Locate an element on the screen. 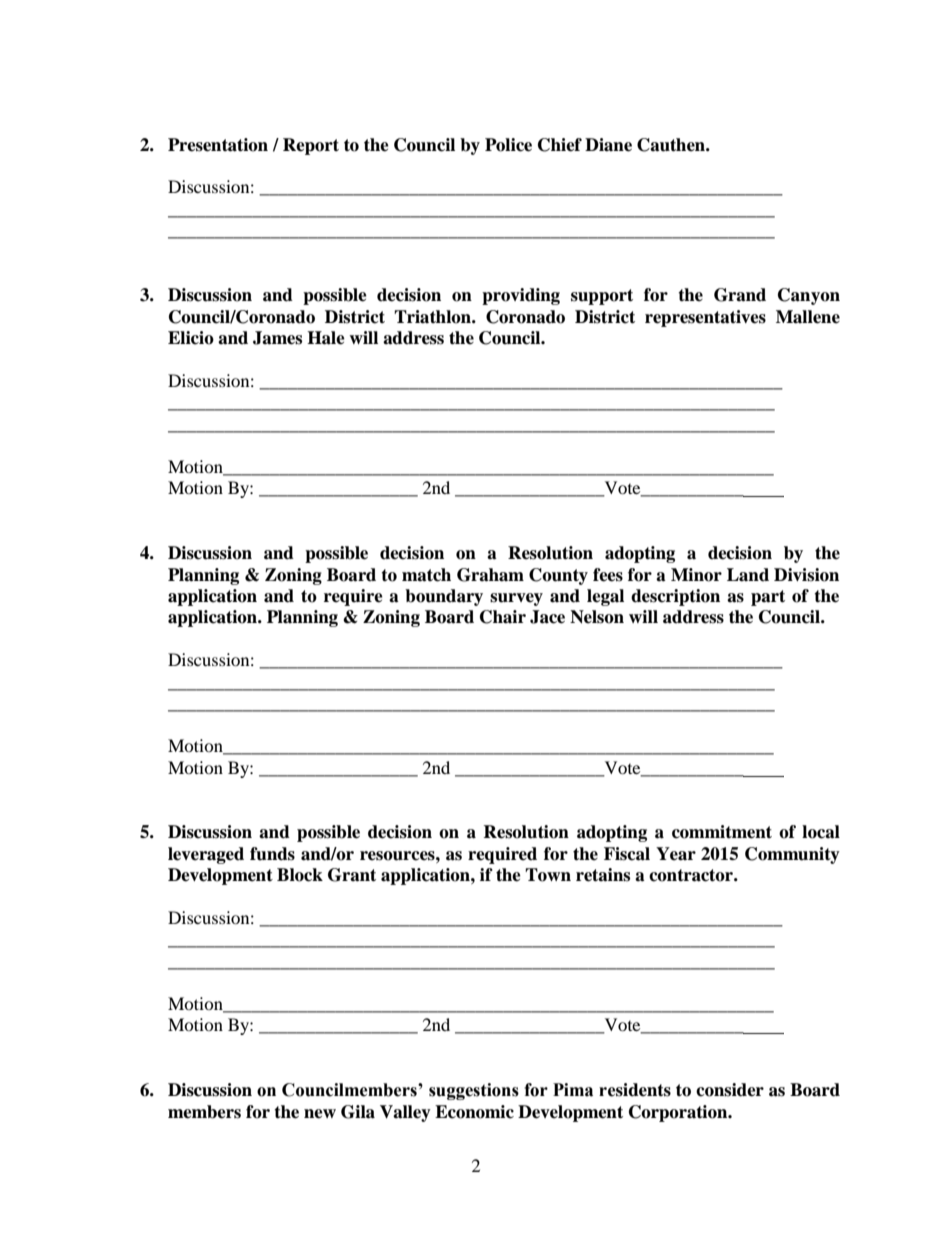  Town is located at coordinates (548, 875).
